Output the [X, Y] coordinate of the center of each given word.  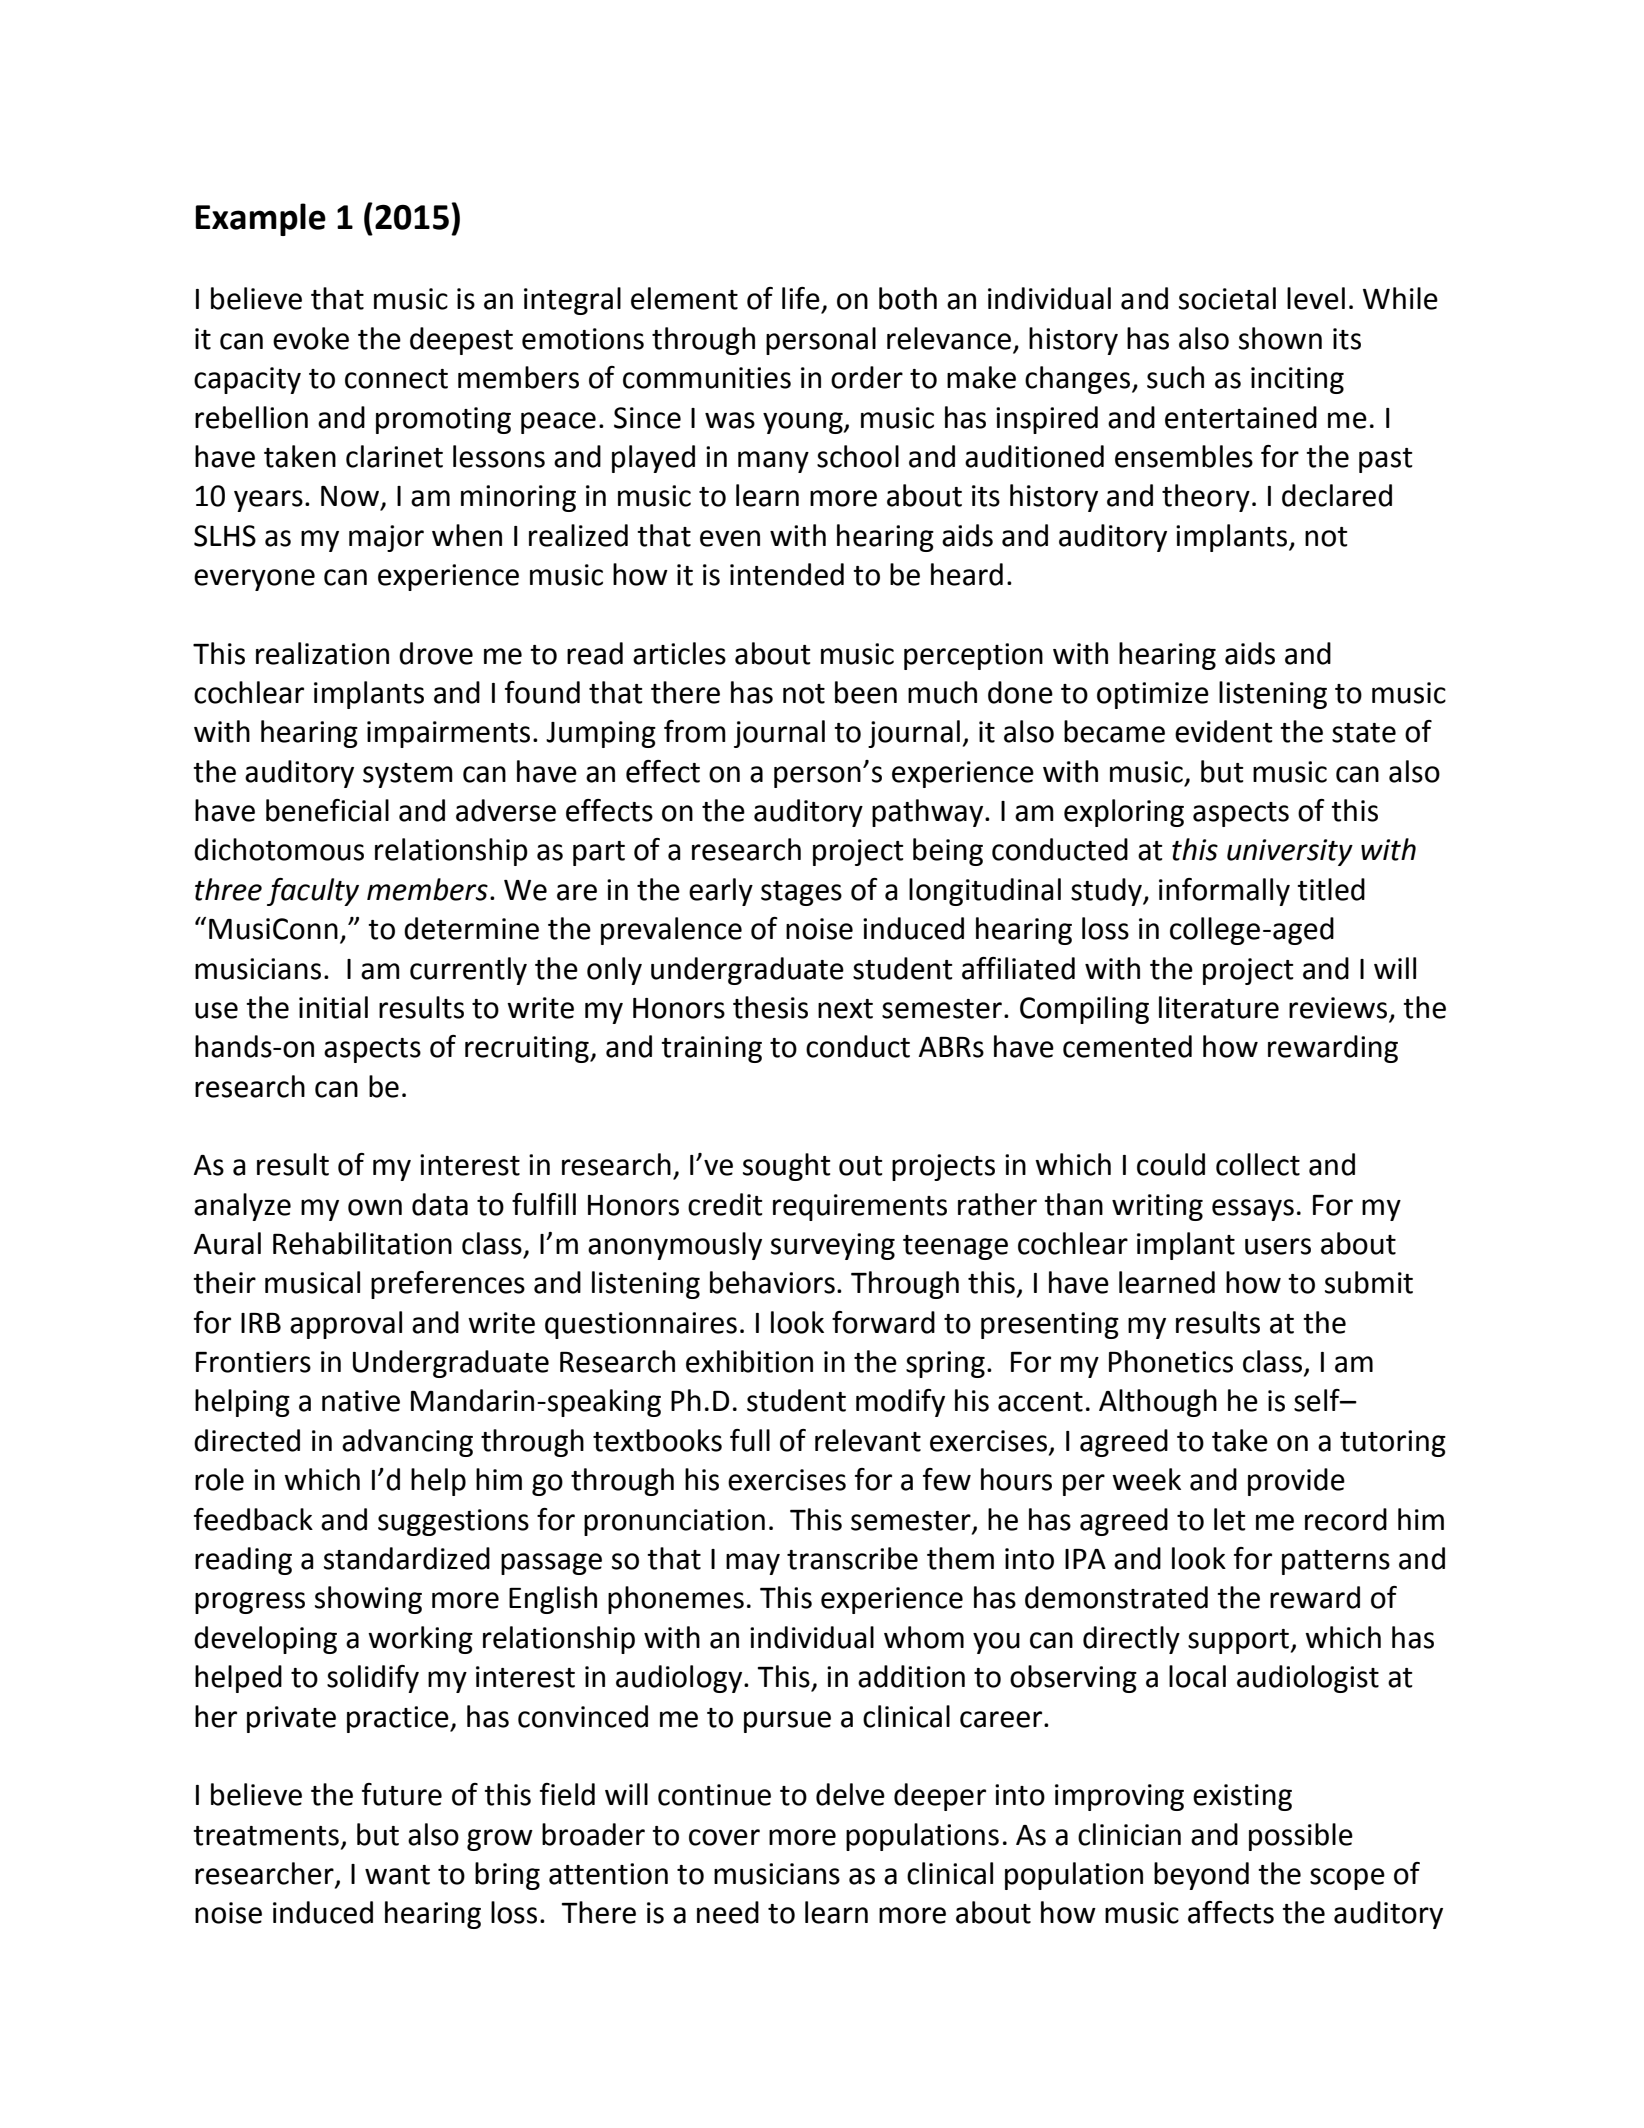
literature [1219, 1007]
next [845, 1009]
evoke [311, 338]
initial [333, 1007]
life [801, 298]
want [397, 1875]
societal [1227, 298]
